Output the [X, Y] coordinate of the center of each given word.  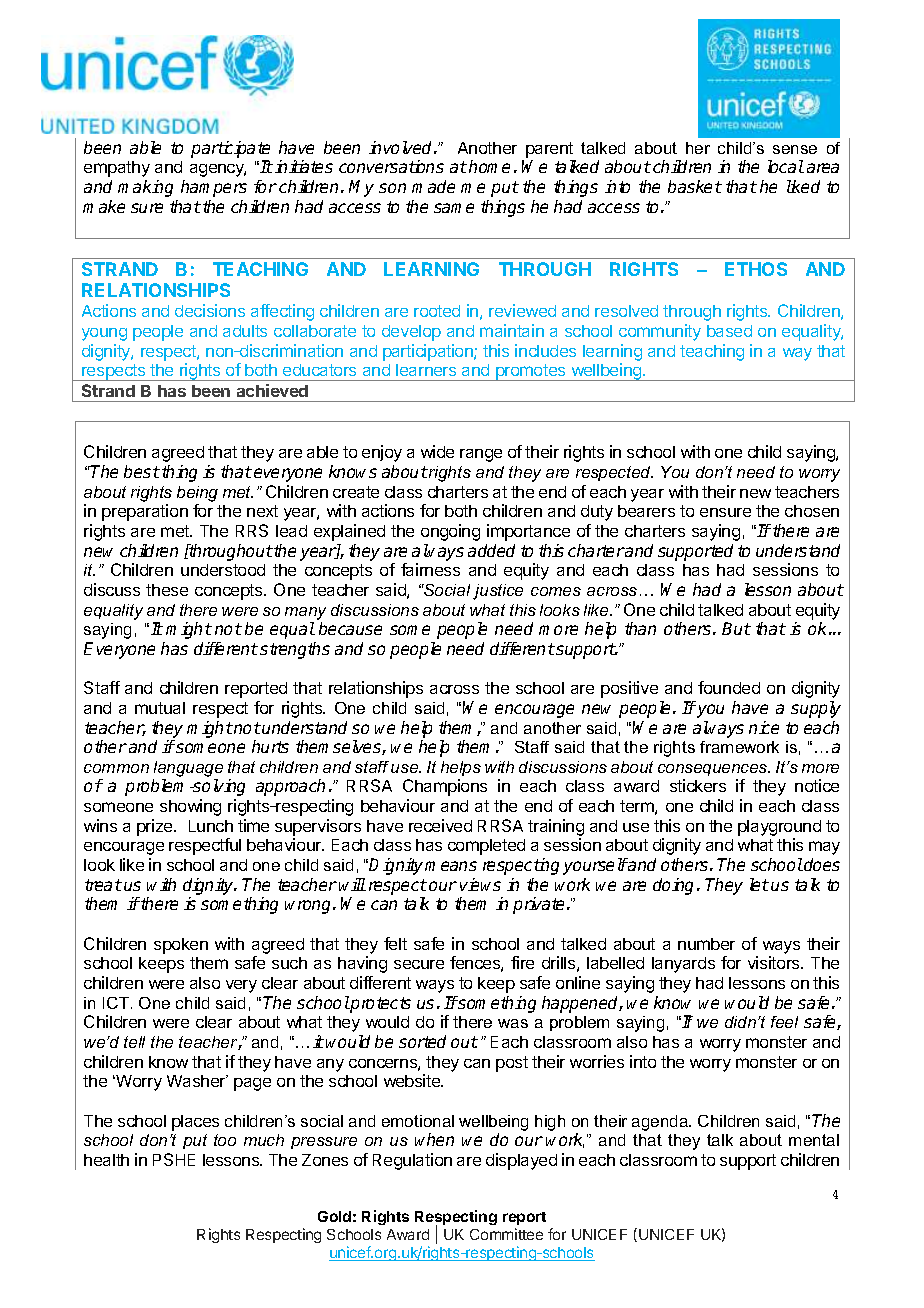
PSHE [174, 1159]
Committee [506, 1234]
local [786, 166]
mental [814, 1140]
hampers [214, 188]
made [433, 186]
